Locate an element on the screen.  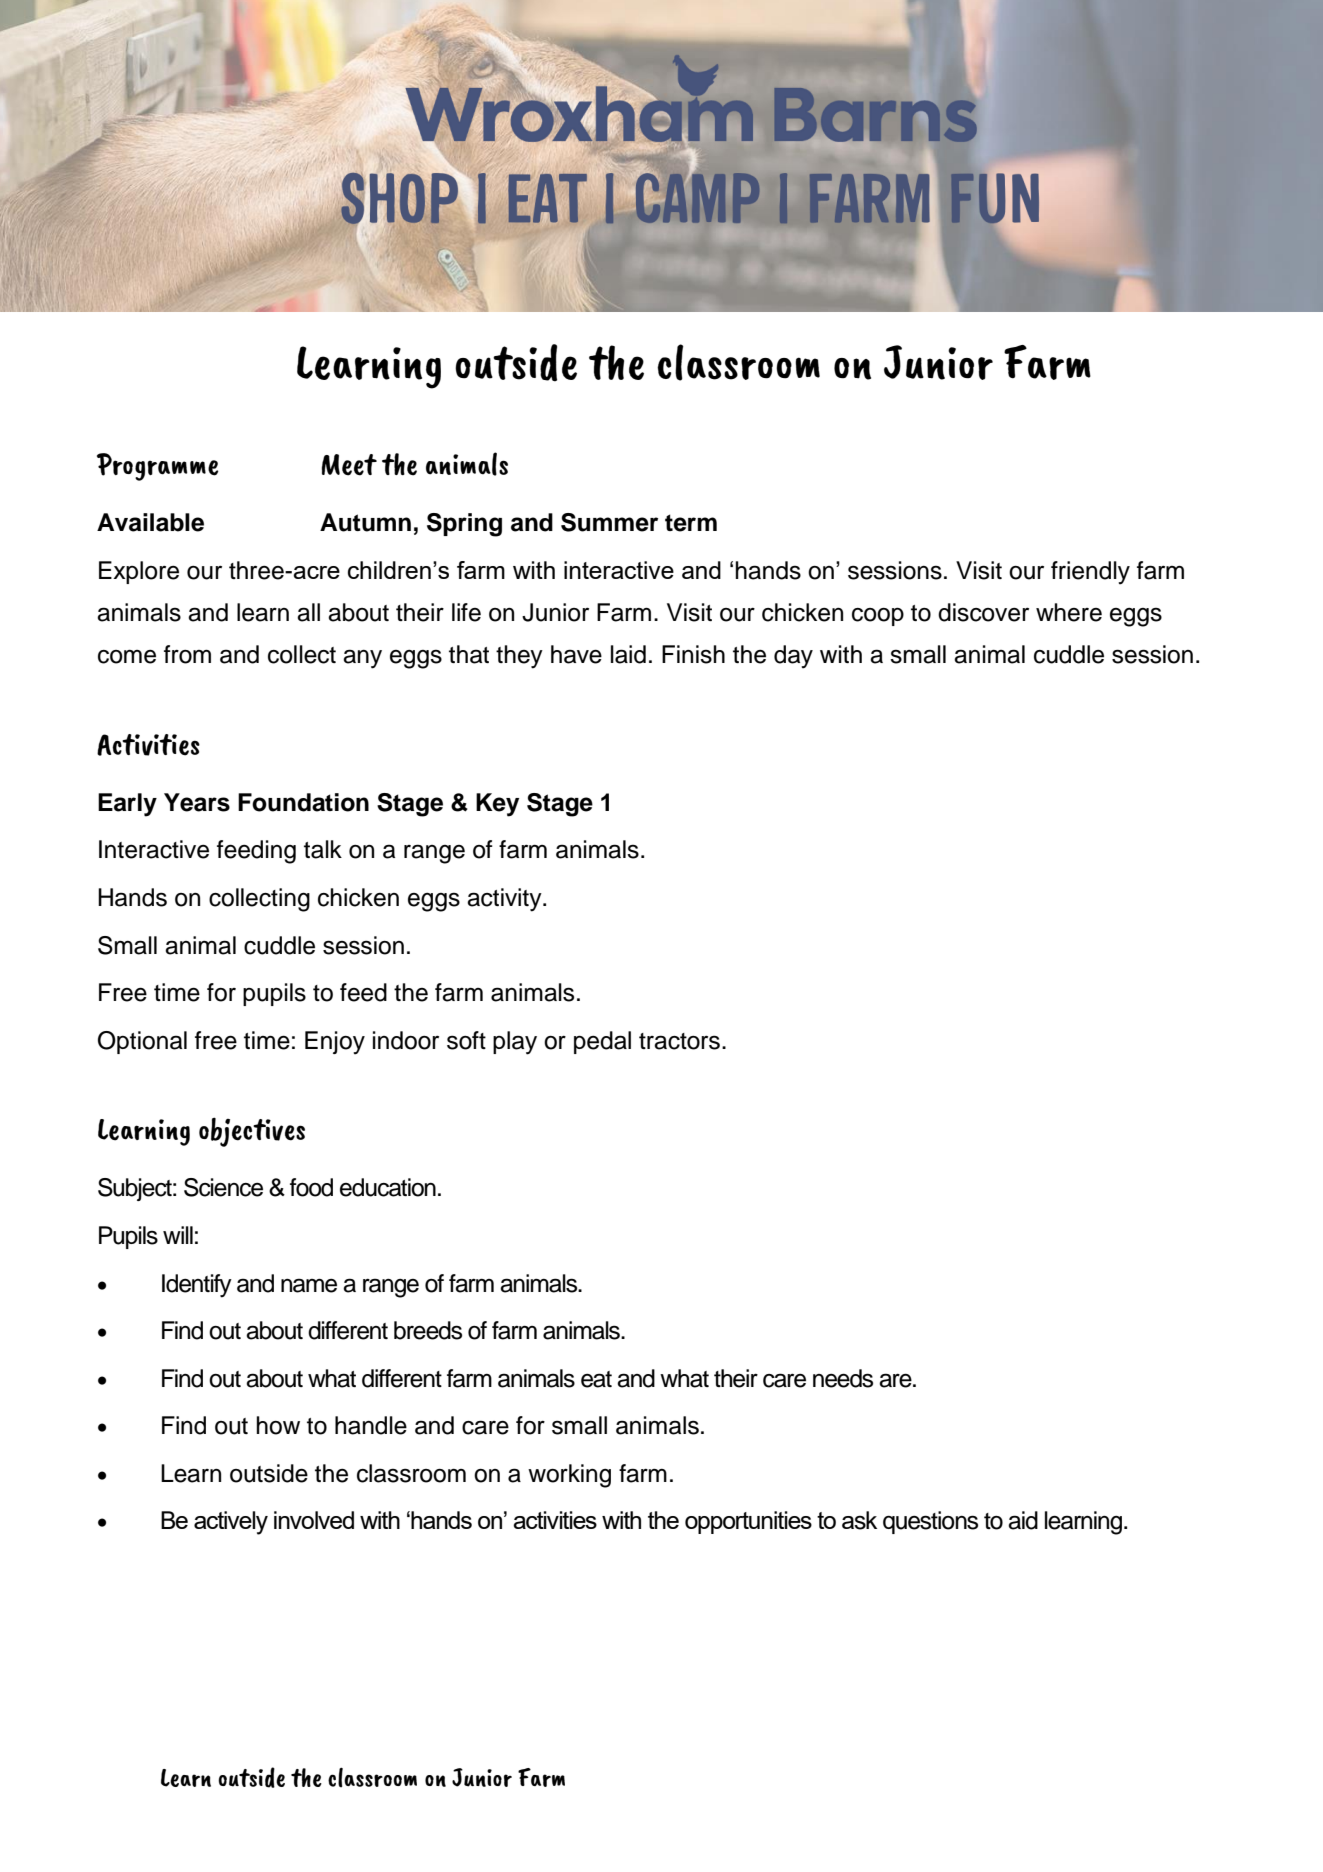
Programme is located at coordinates (158, 467).
